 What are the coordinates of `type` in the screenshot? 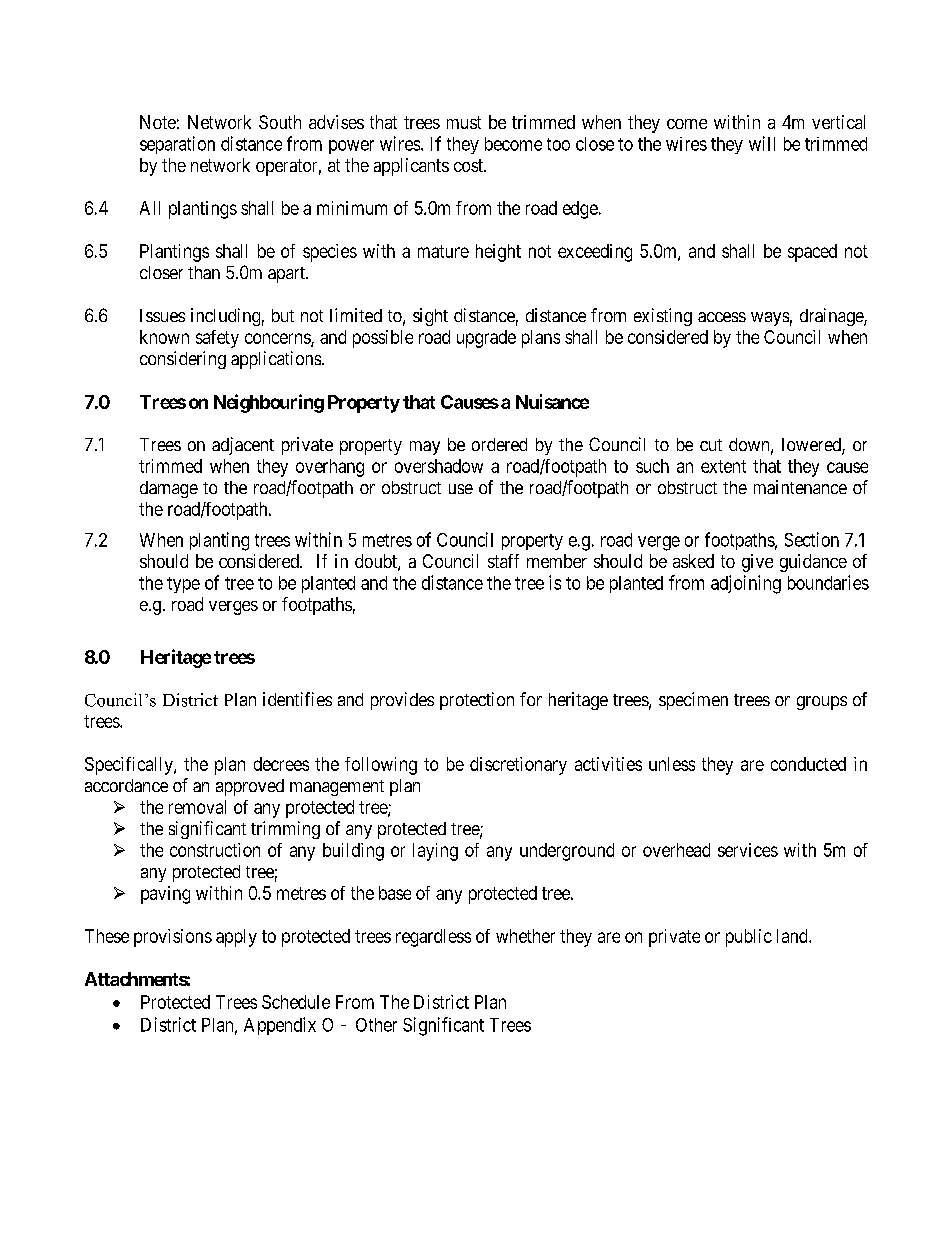 It's located at (183, 585).
